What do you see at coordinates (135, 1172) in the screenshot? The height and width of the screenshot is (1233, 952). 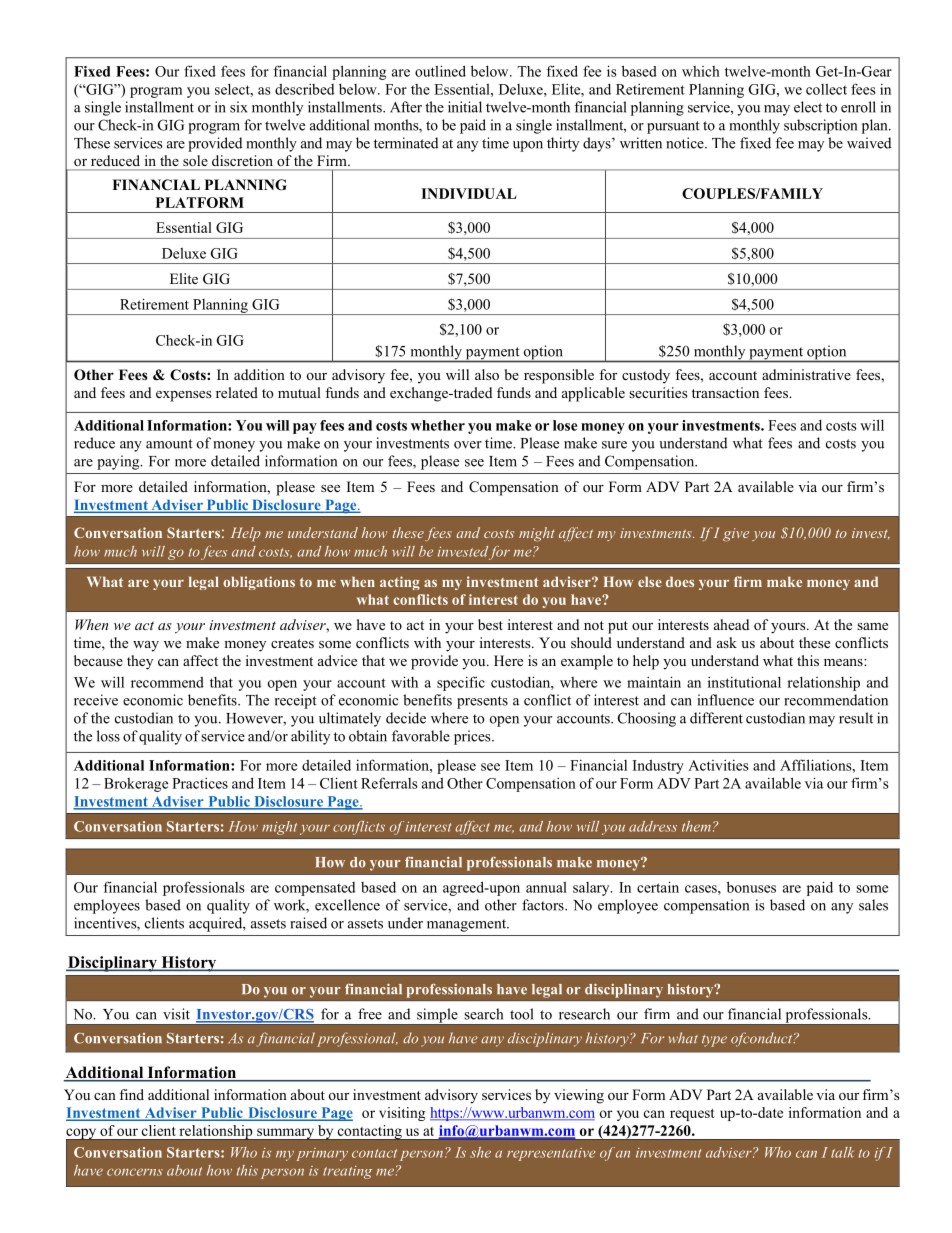 I see `concerns` at bounding box center [135, 1172].
